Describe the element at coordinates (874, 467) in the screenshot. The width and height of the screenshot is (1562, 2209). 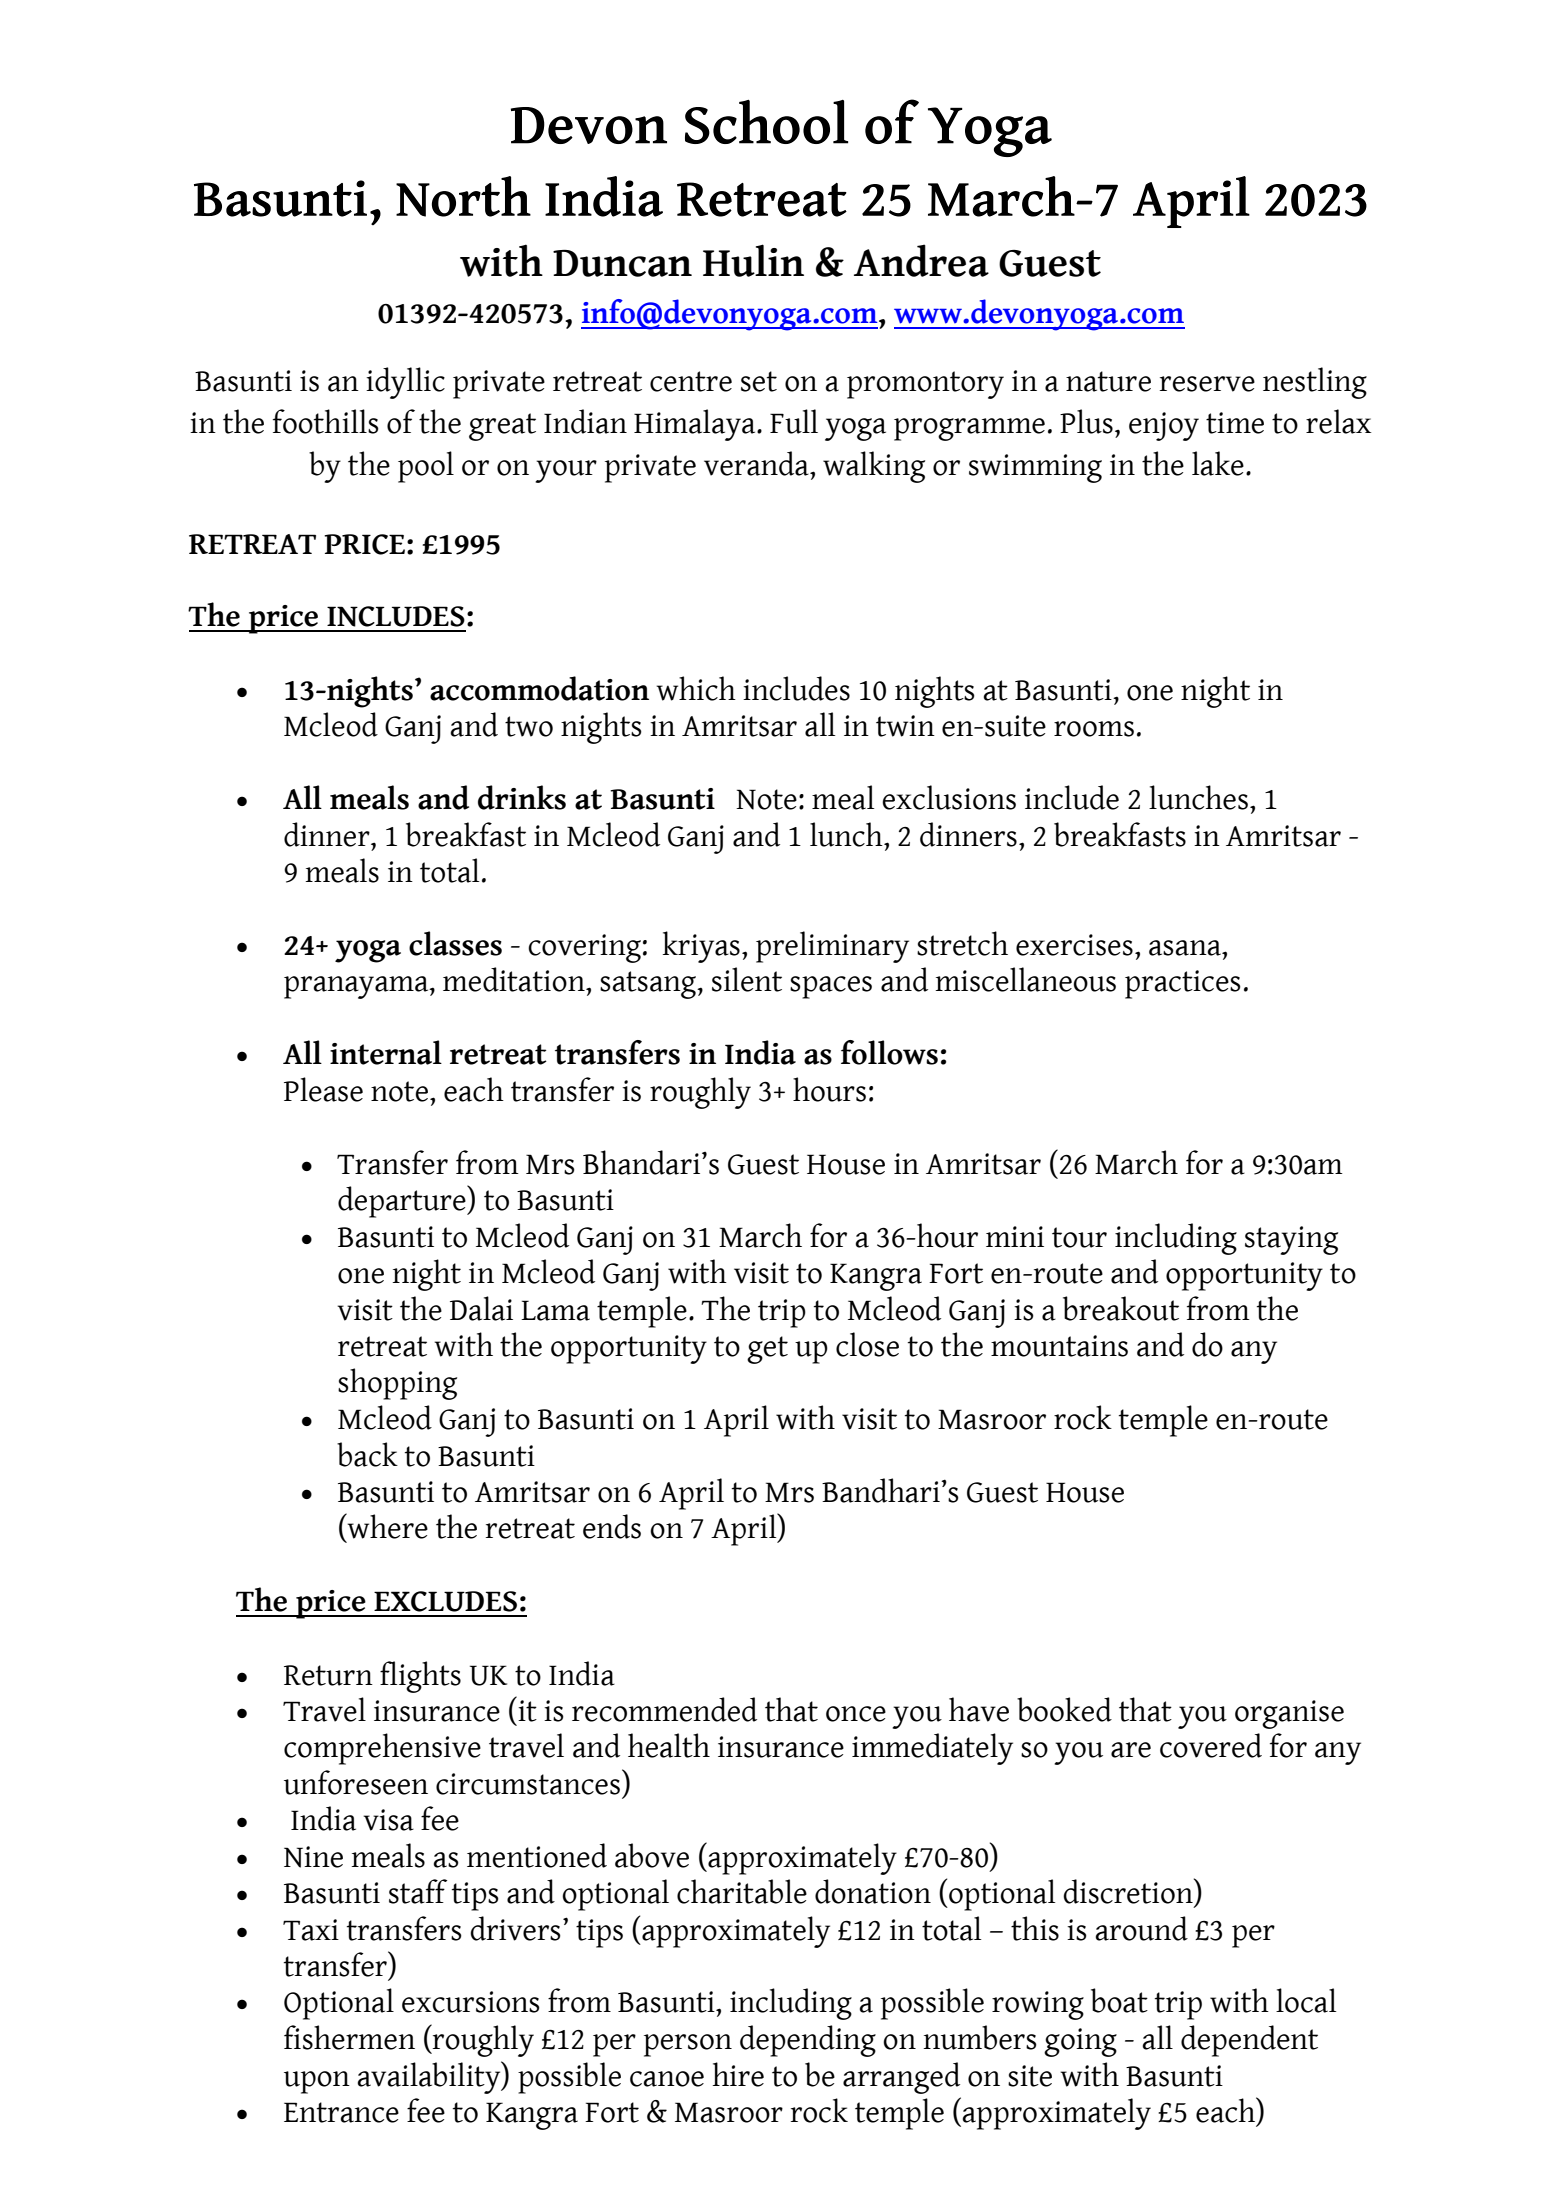
I see `walking` at that location.
